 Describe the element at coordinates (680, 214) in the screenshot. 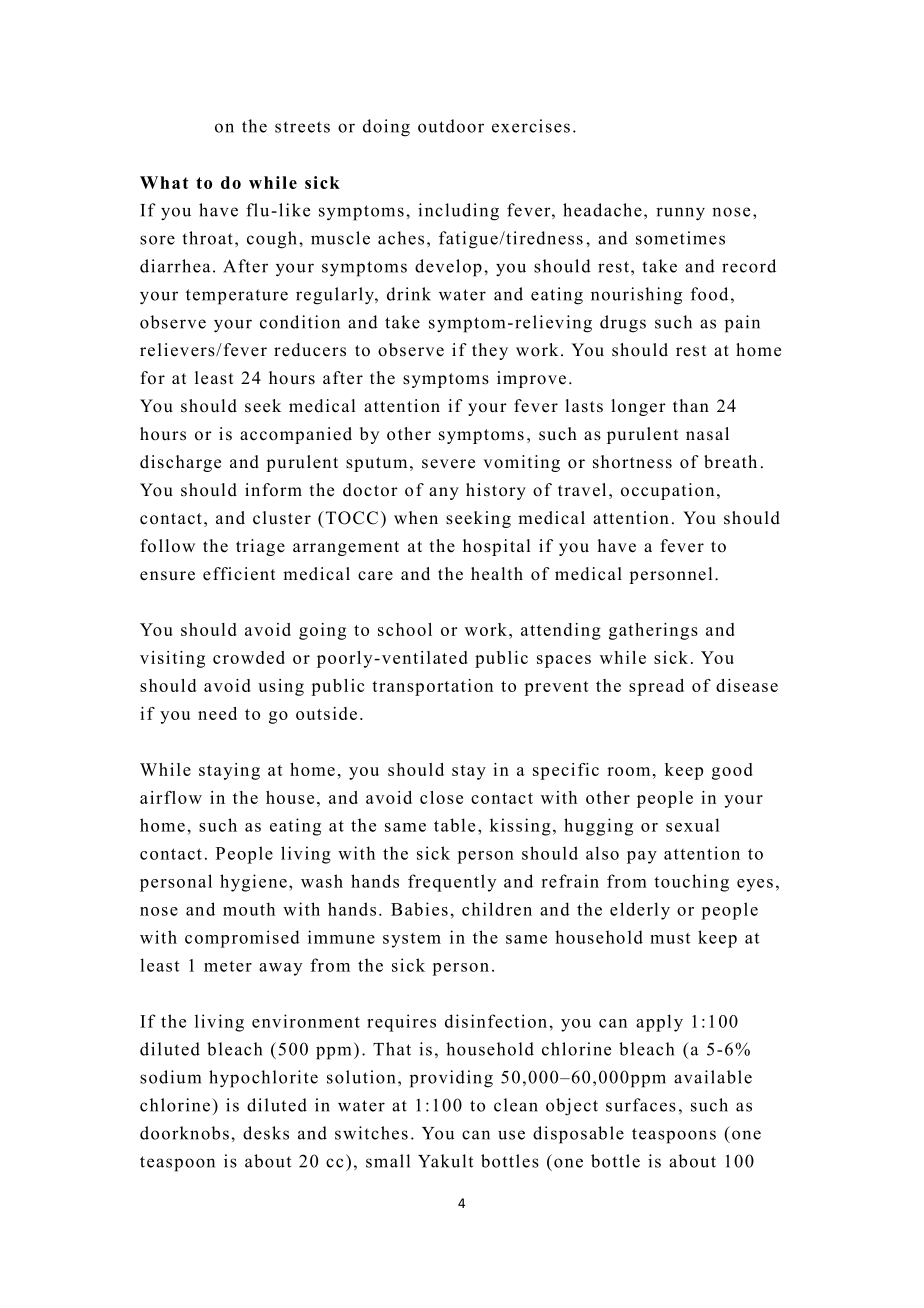

I see `runny` at that location.
